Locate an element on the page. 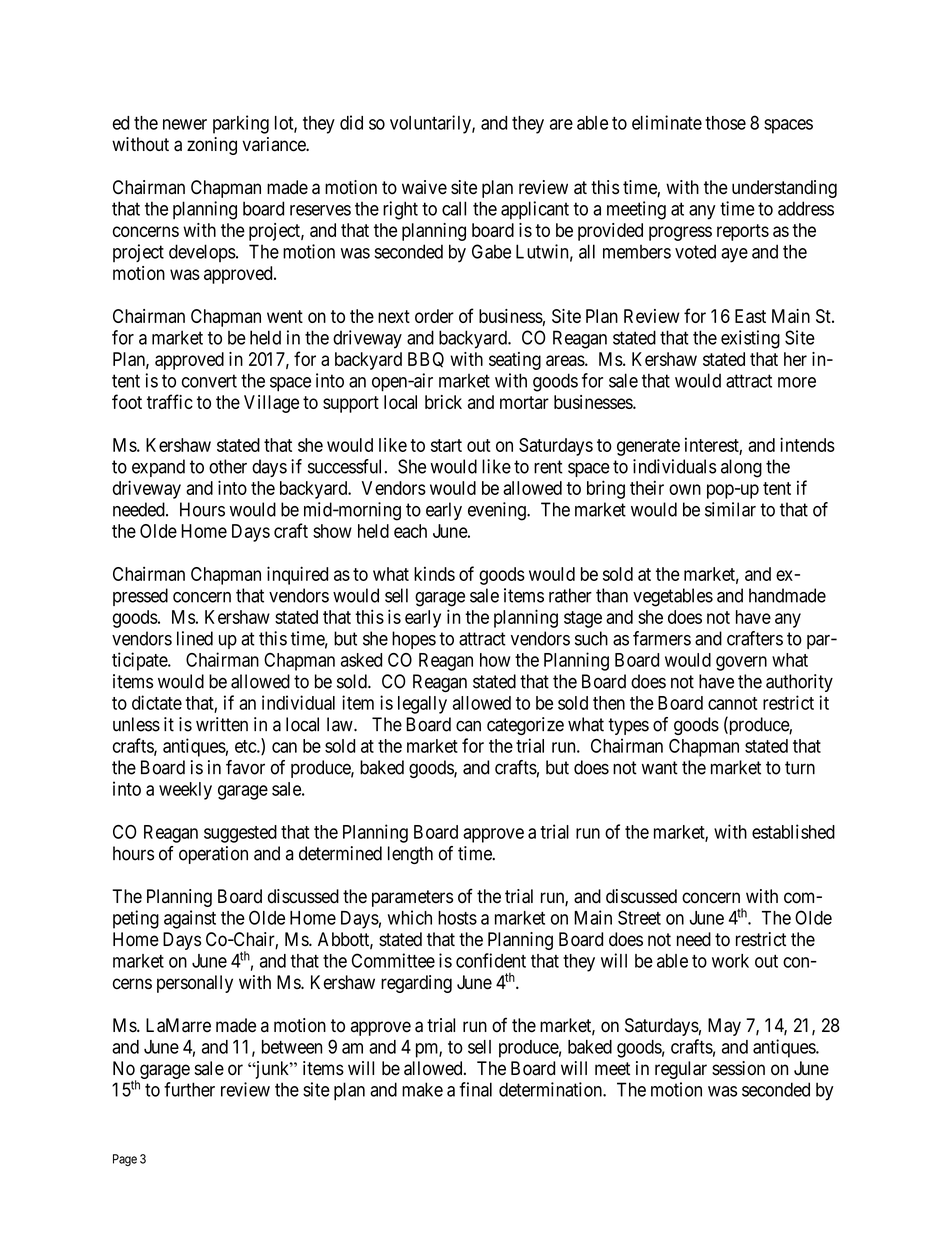 The height and width of the page is (1233, 952). those is located at coordinates (725, 123).
